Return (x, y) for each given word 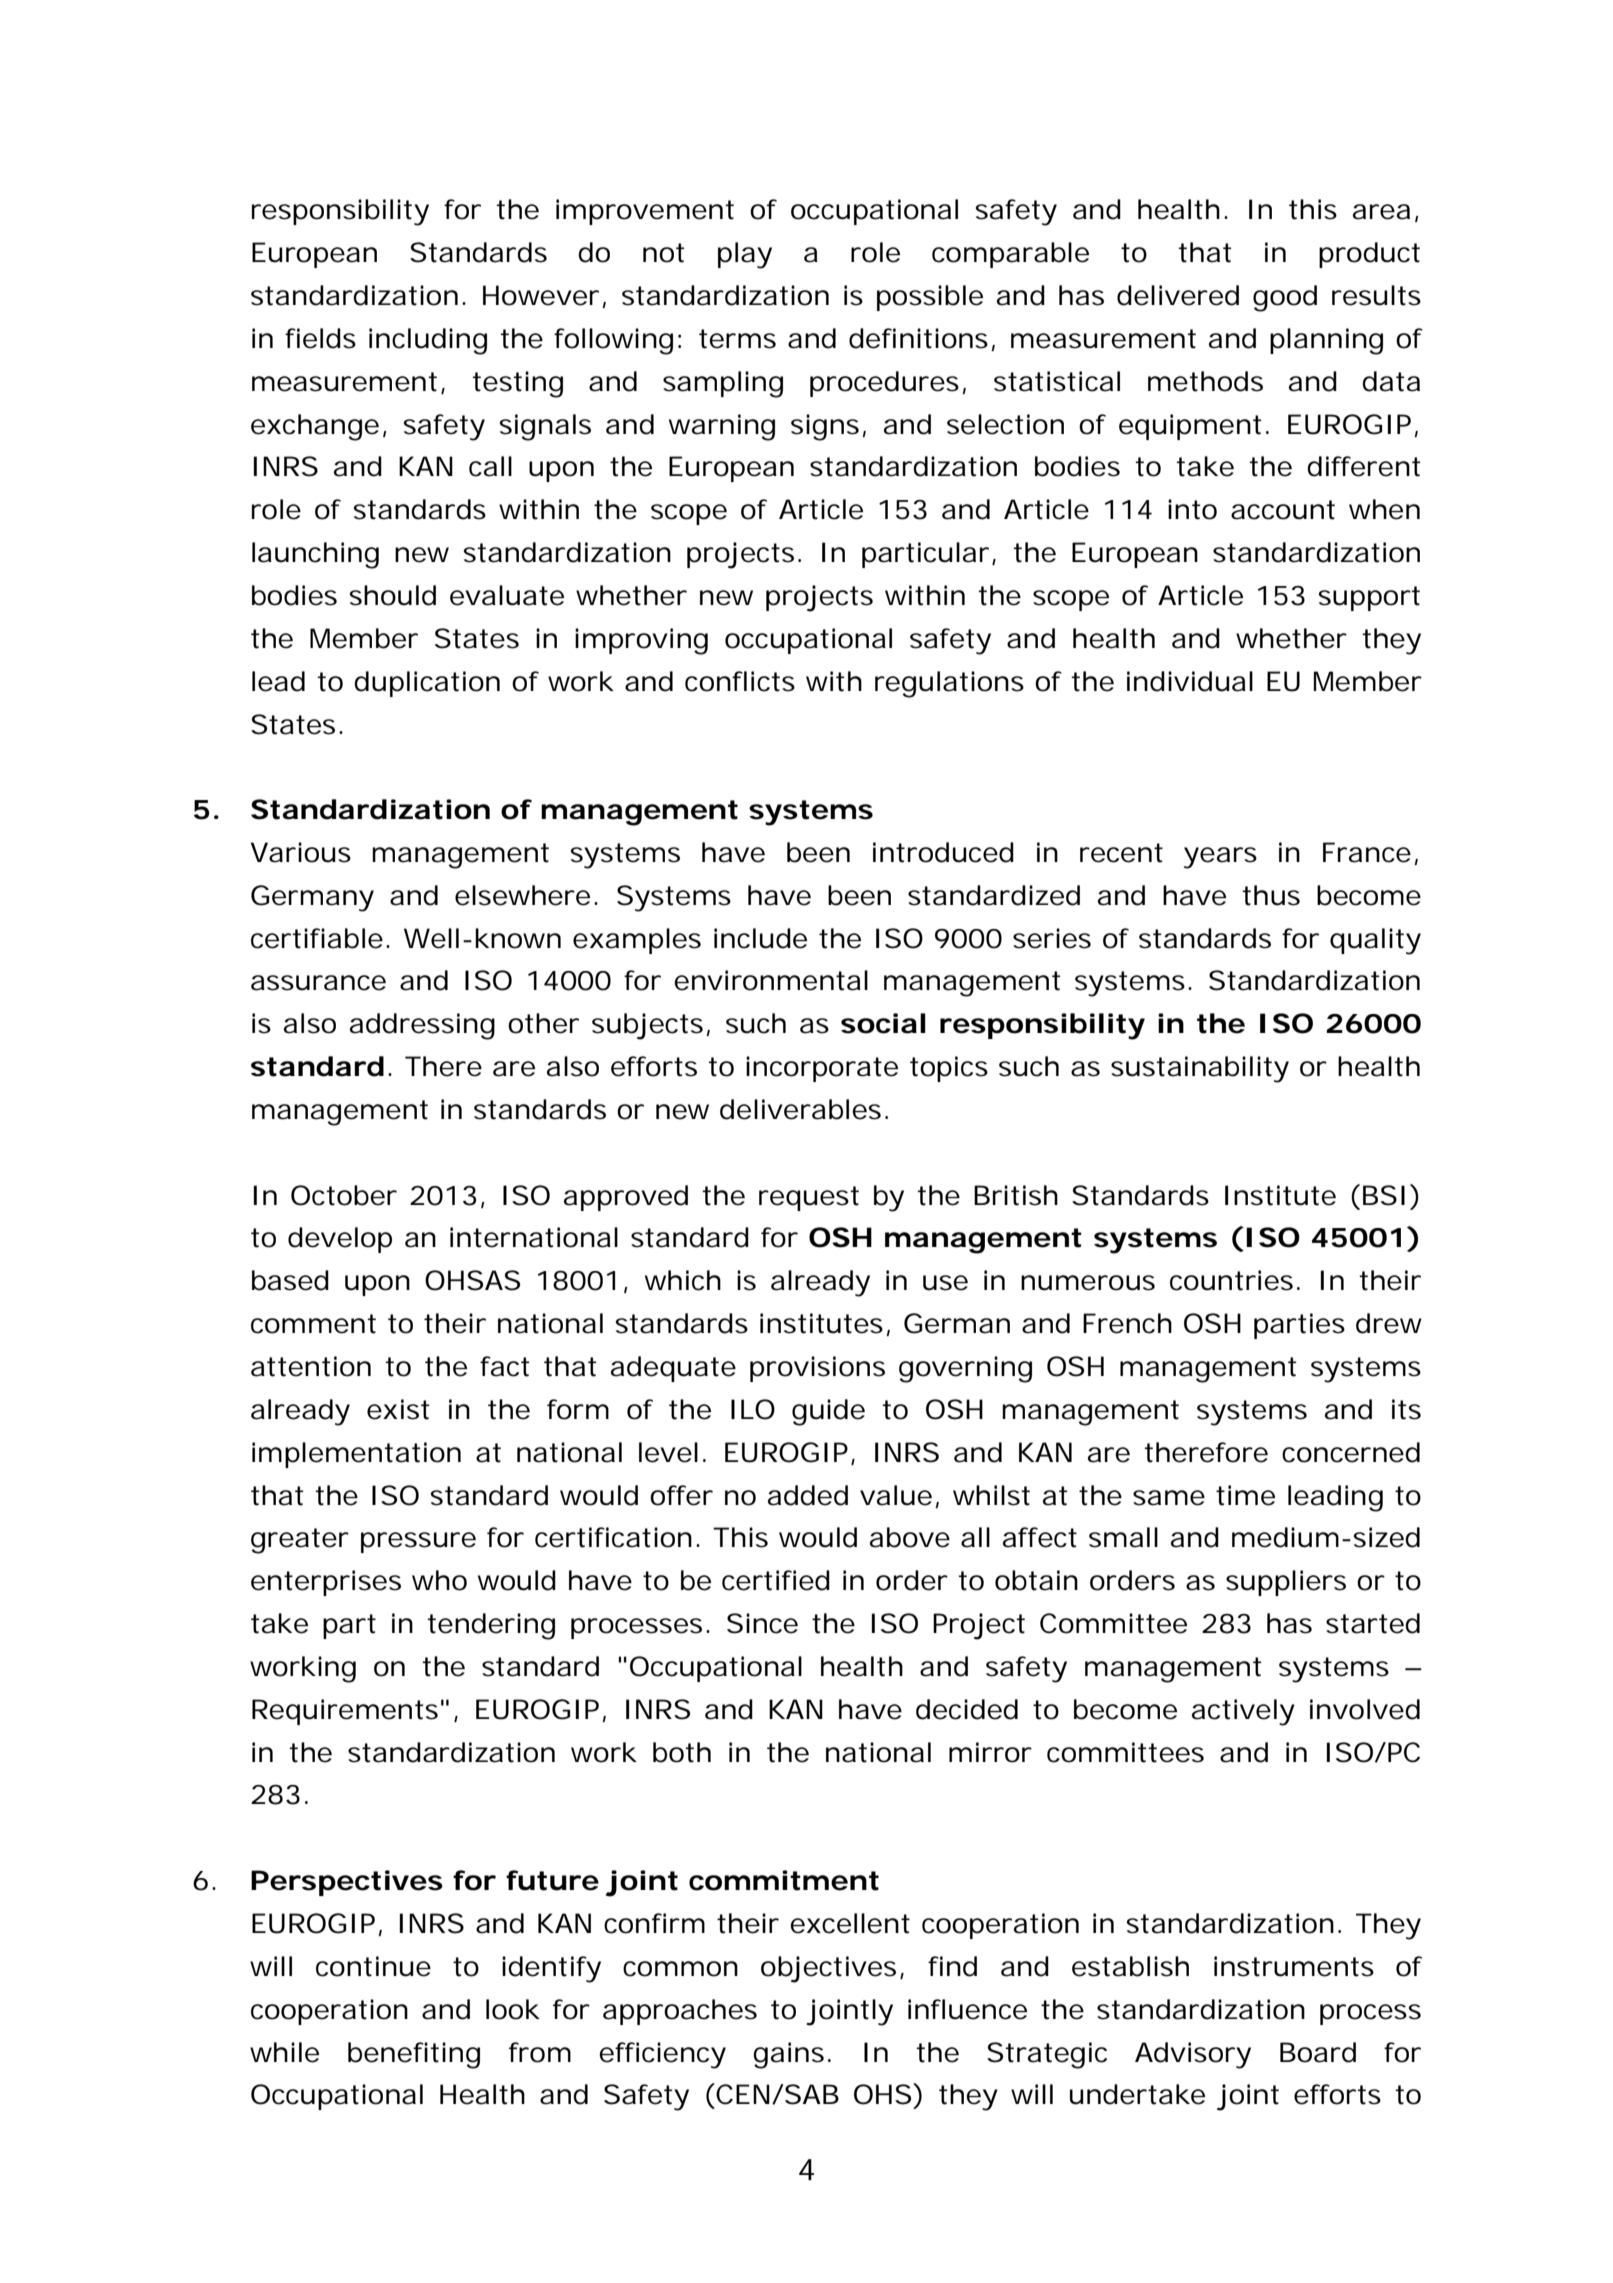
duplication (427, 684)
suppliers (1286, 1583)
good (1285, 298)
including (428, 341)
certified (776, 1580)
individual (1190, 681)
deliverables (800, 1109)
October (344, 1195)
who (439, 1580)
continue (373, 1966)
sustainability (1200, 1069)
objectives (831, 1969)
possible (930, 298)
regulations (949, 684)
